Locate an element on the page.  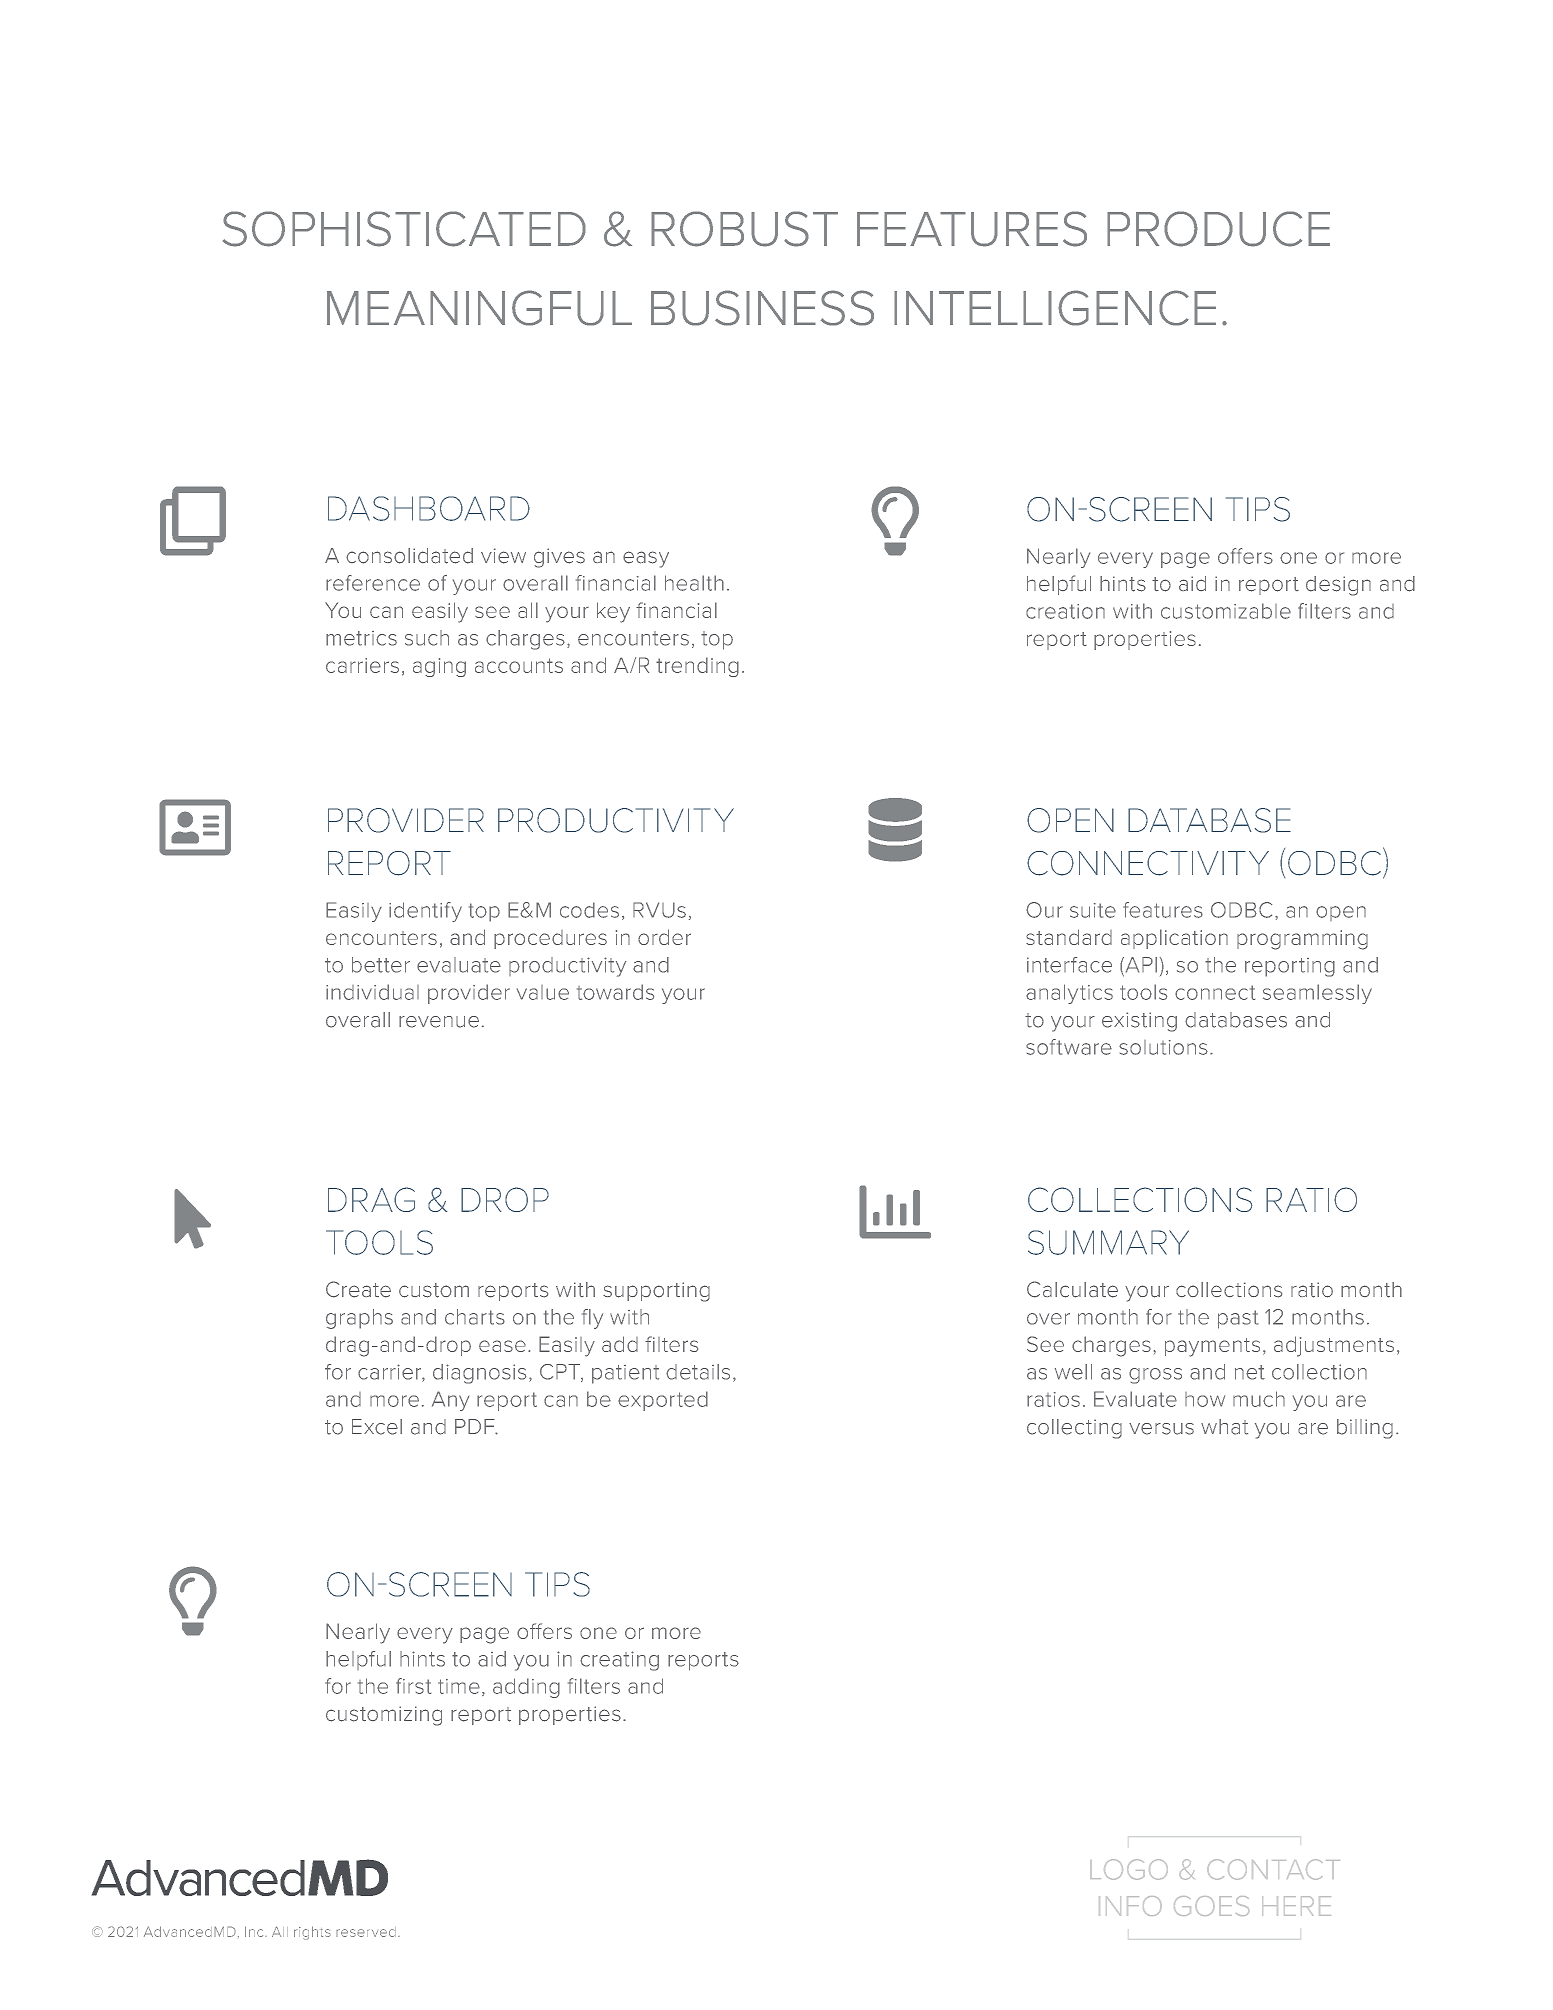
SOPHISTICATED is located at coordinates (404, 229).
